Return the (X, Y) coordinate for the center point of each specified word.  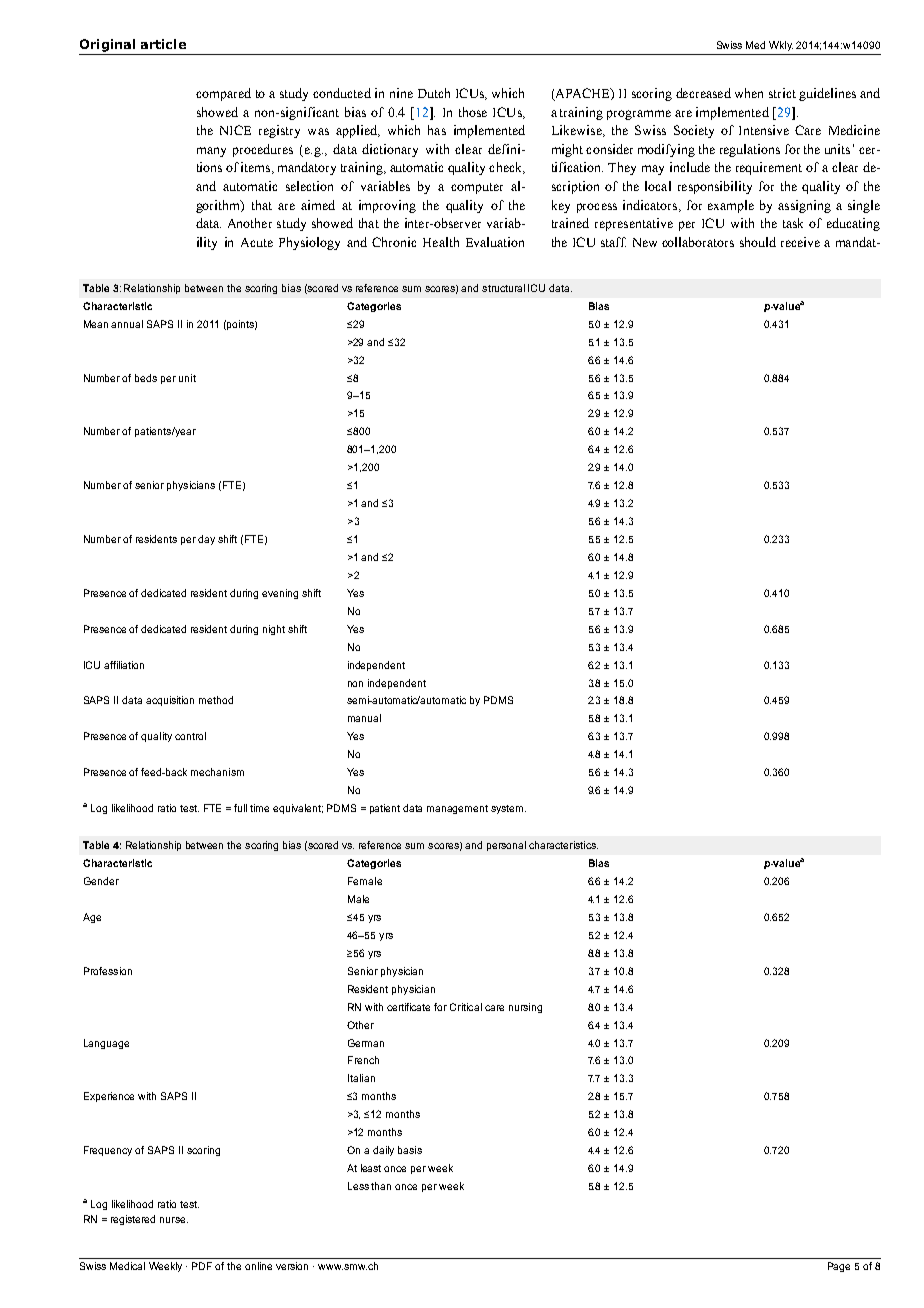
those (473, 112)
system (508, 809)
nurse (174, 1220)
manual (364, 718)
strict (782, 93)
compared (223, 94)
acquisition (170, 701)
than (381, 1186)
